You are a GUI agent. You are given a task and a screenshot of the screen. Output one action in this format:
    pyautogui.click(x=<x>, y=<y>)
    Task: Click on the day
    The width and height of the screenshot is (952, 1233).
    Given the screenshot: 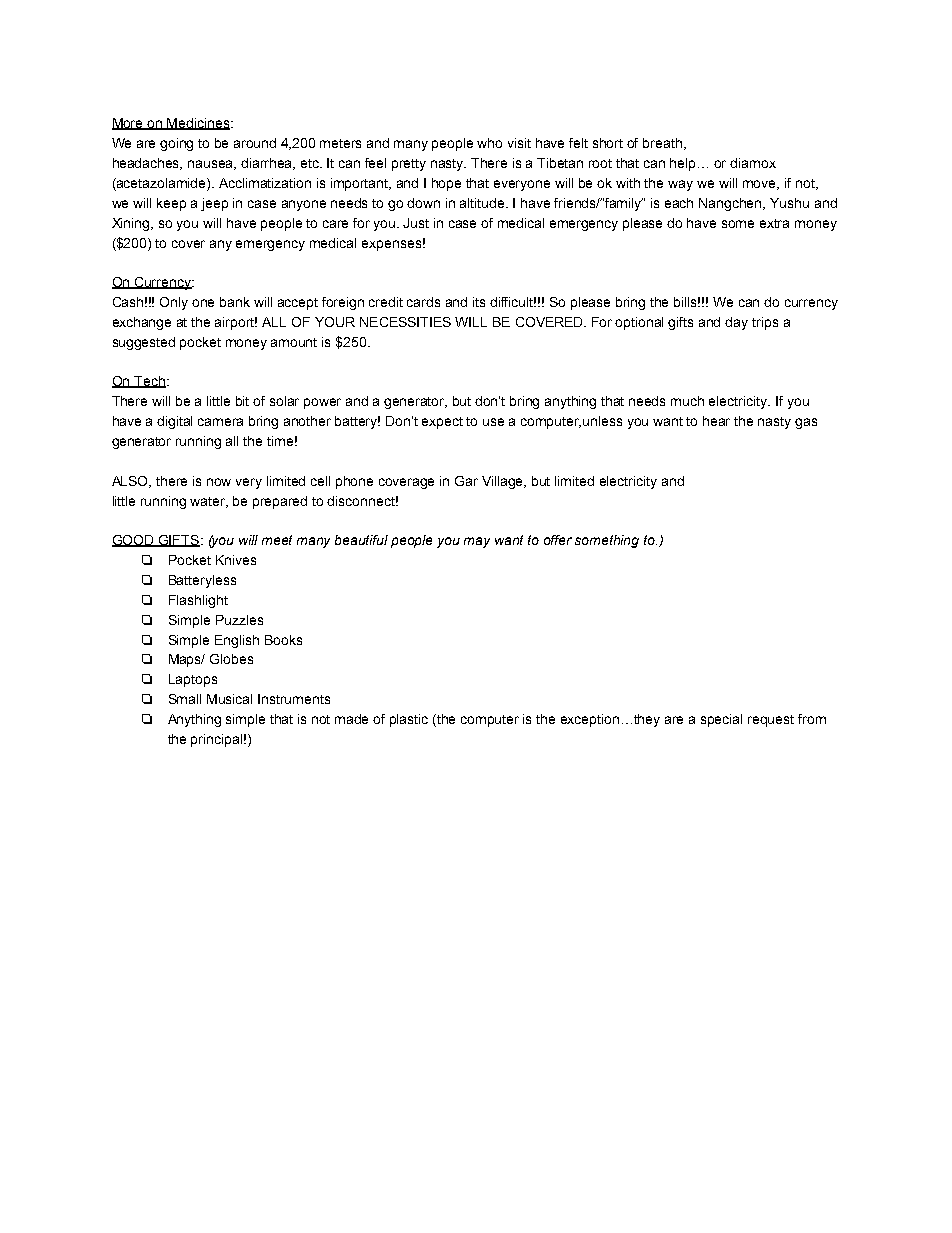 What is the action you would take?
    pyautogui.click(x=736, y=323)
